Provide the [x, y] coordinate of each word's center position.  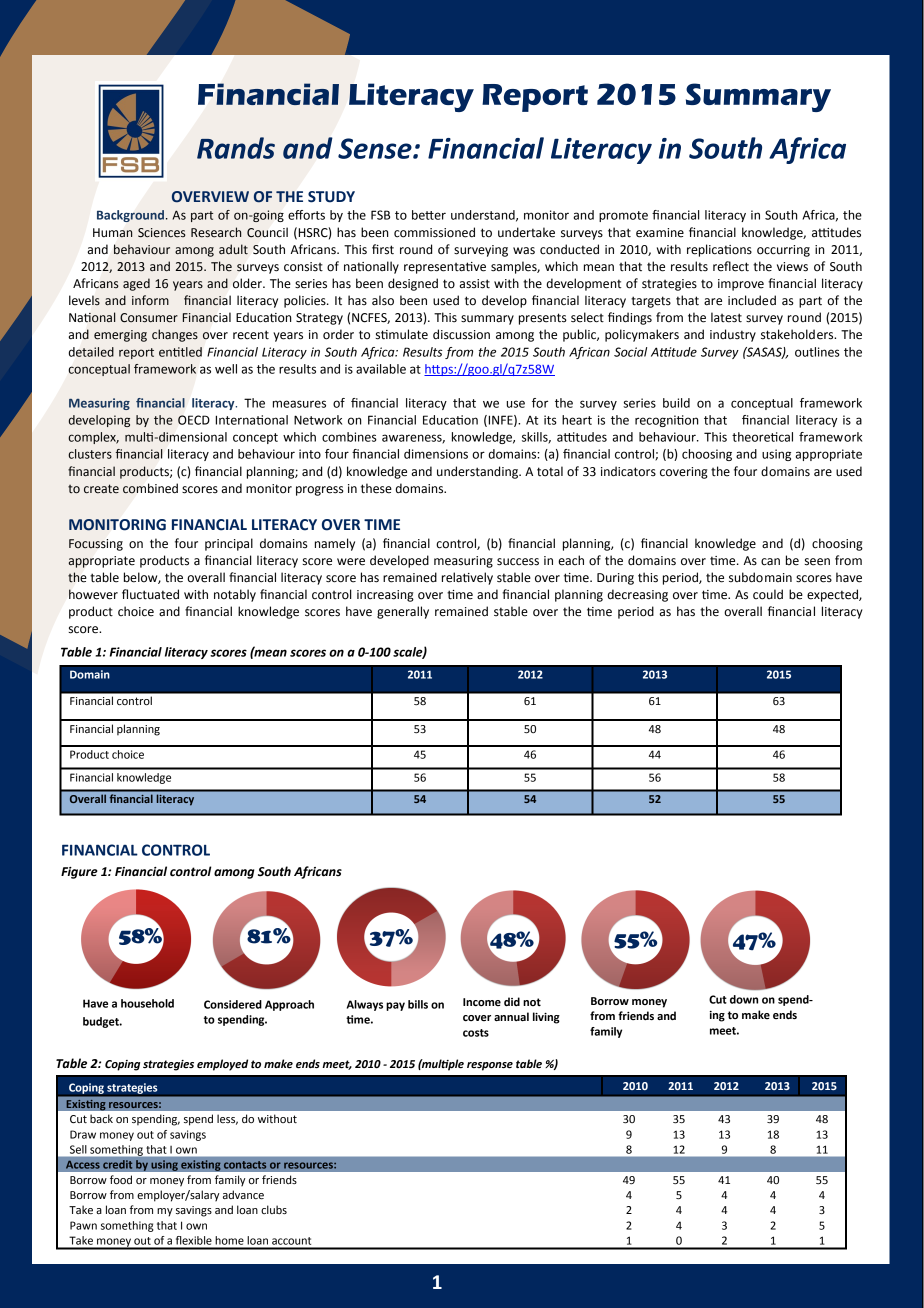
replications [719, 250]
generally [403, 612]
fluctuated [150, 594]
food [121, 1180]
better [429, 215]
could [768, 594]
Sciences [162, 233]
